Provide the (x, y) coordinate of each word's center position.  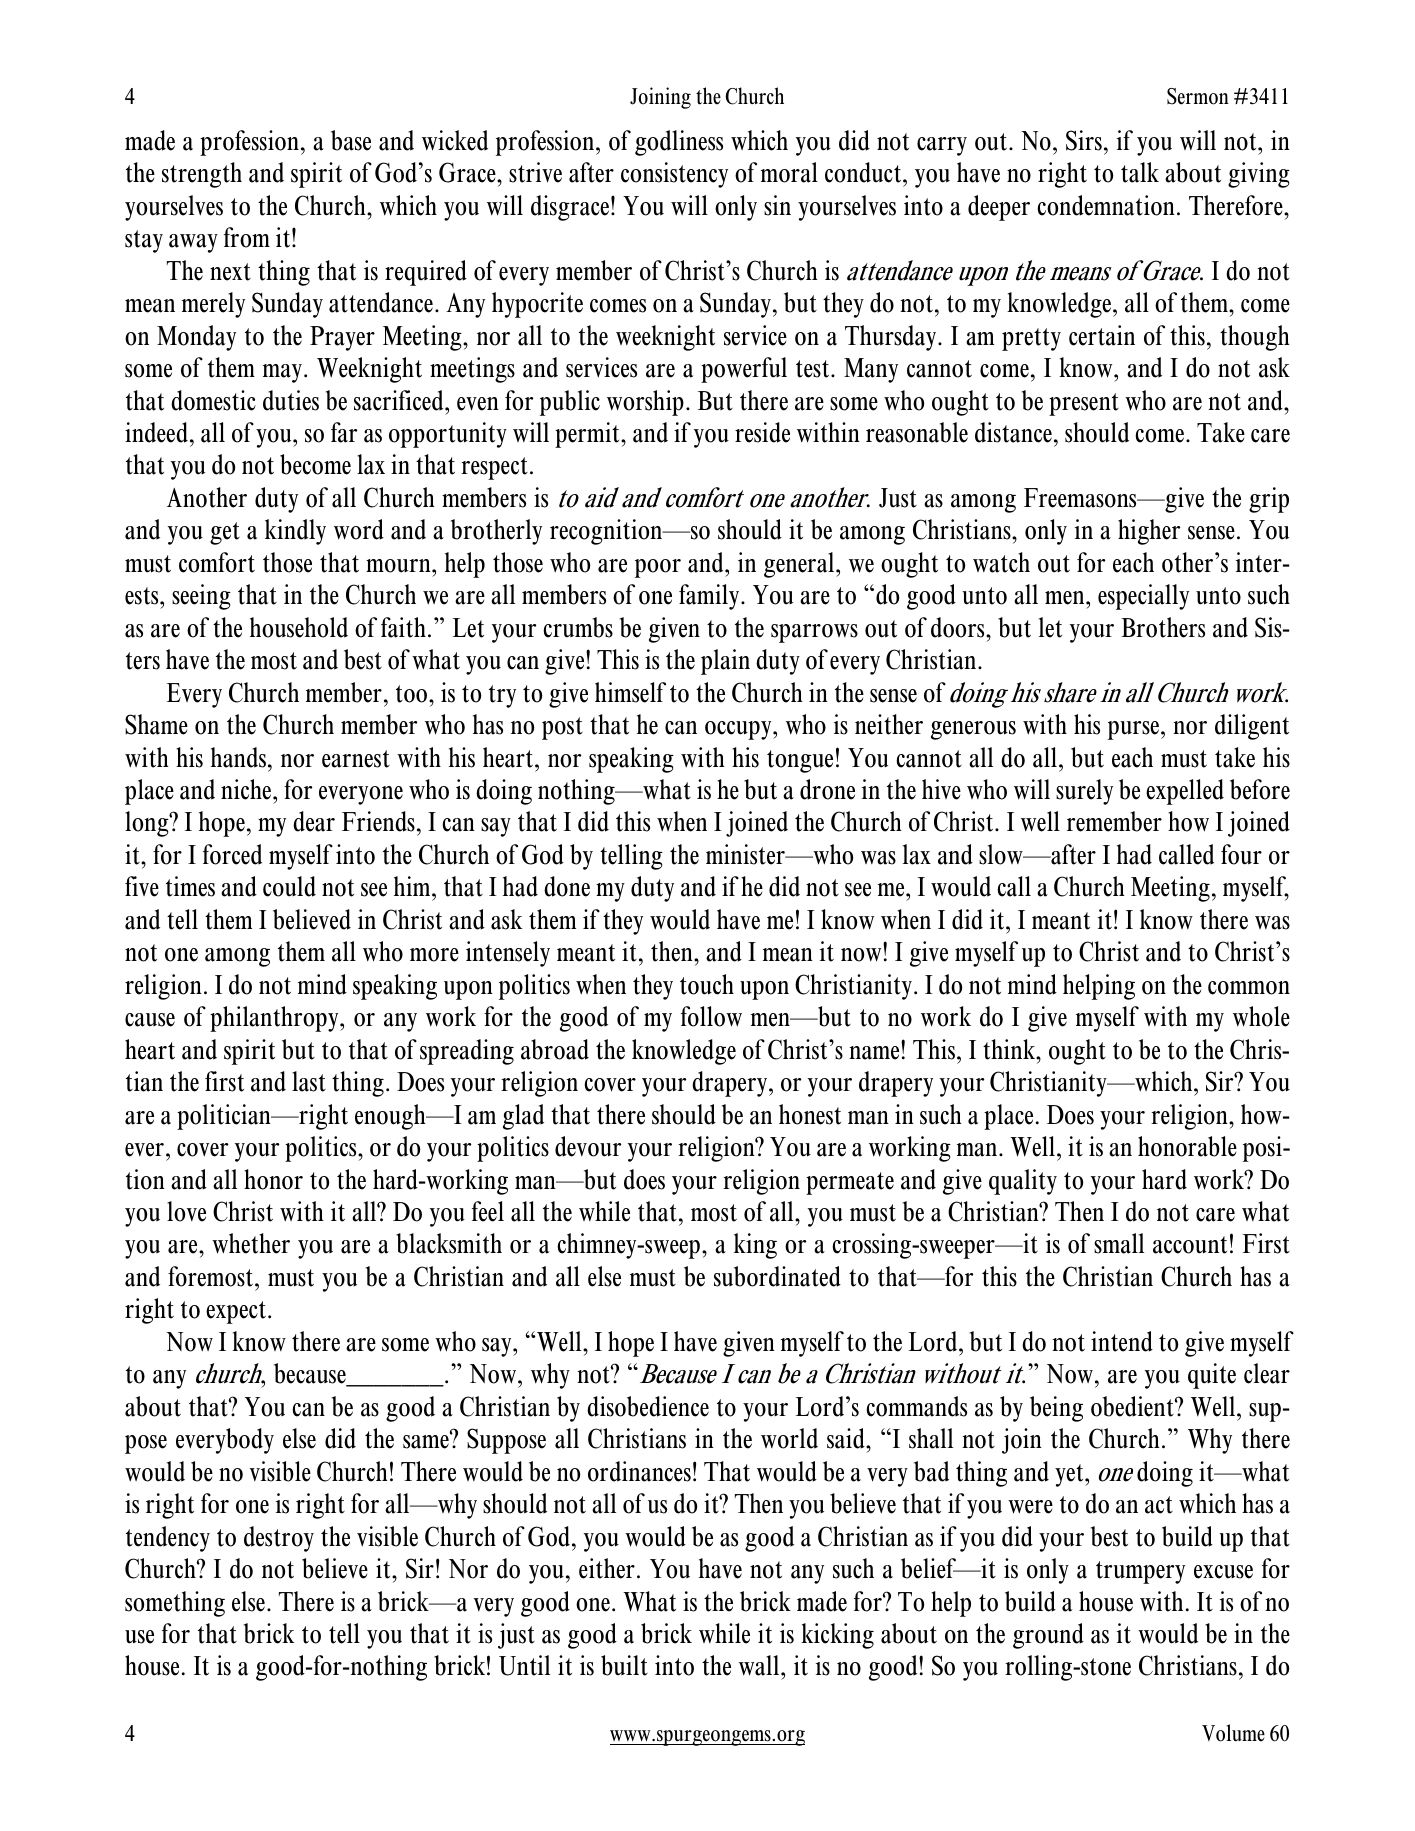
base (351, 140)
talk (1140, 172)
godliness (679, 143)
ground (1048, 1636)
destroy (279, 1539)
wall (760, 1665)
